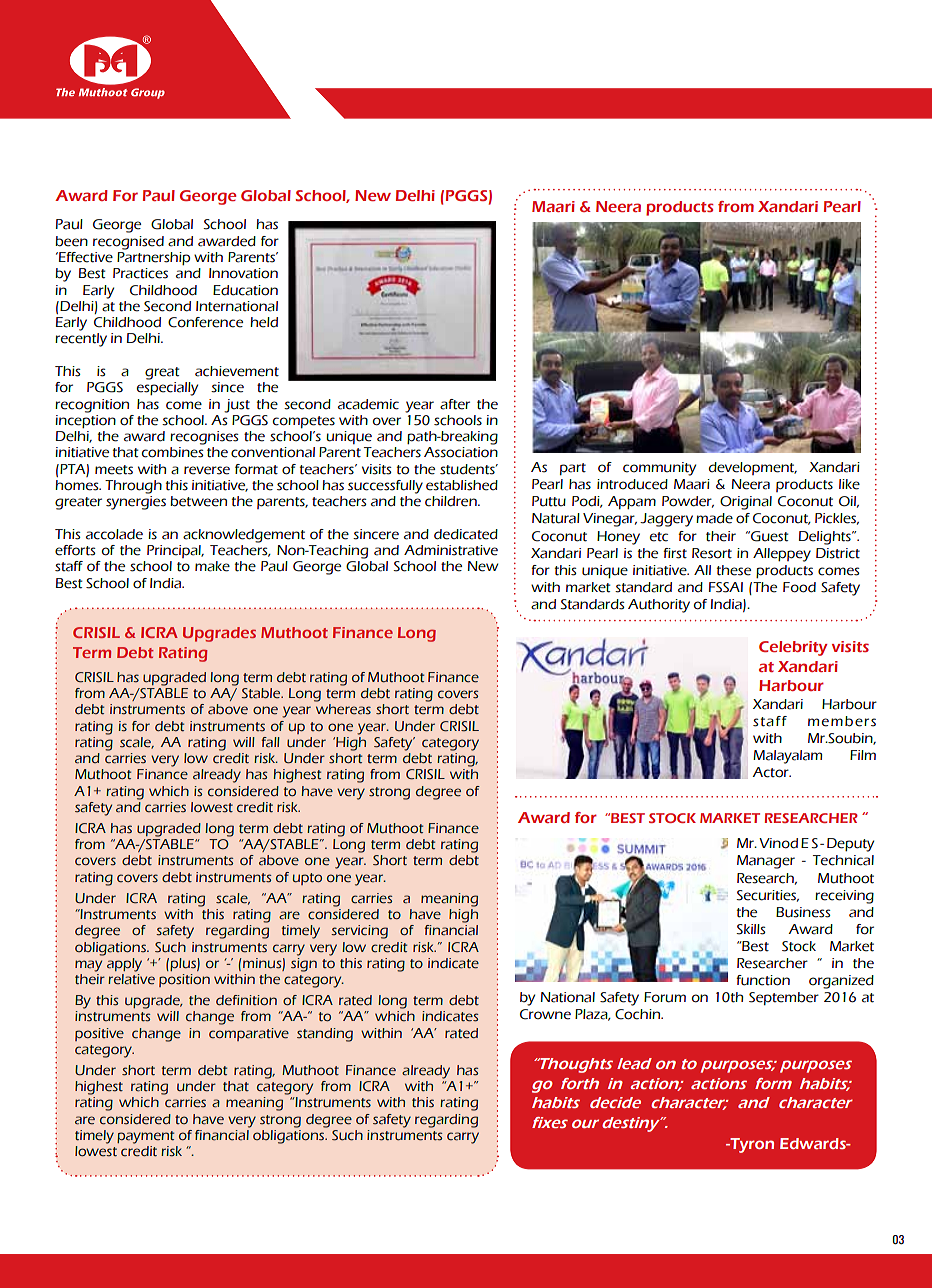  What do you see at coordinates (753, 468) in the document?
I see `development` at bounding box center [753, 468].
